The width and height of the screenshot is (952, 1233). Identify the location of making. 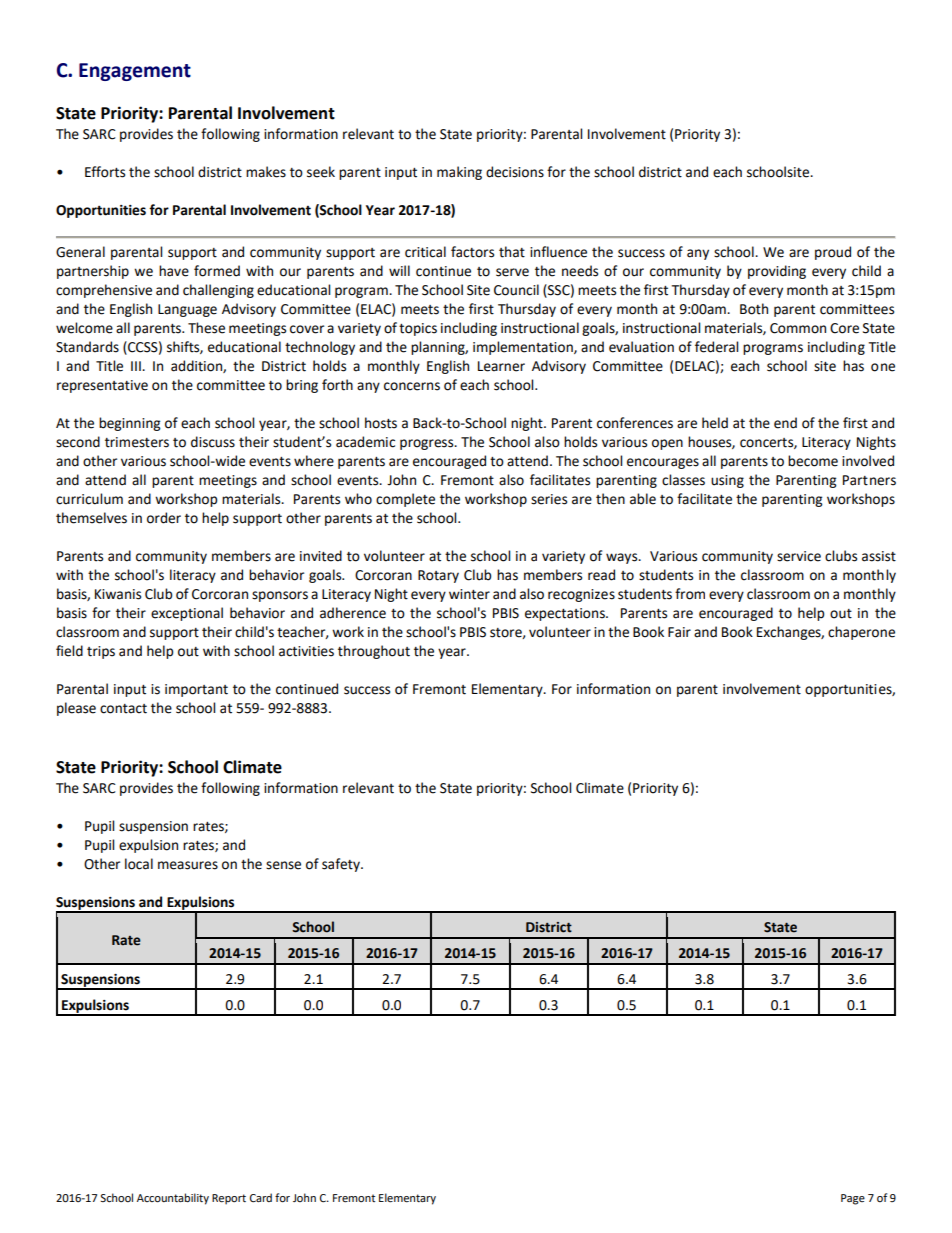
(459, 173).
